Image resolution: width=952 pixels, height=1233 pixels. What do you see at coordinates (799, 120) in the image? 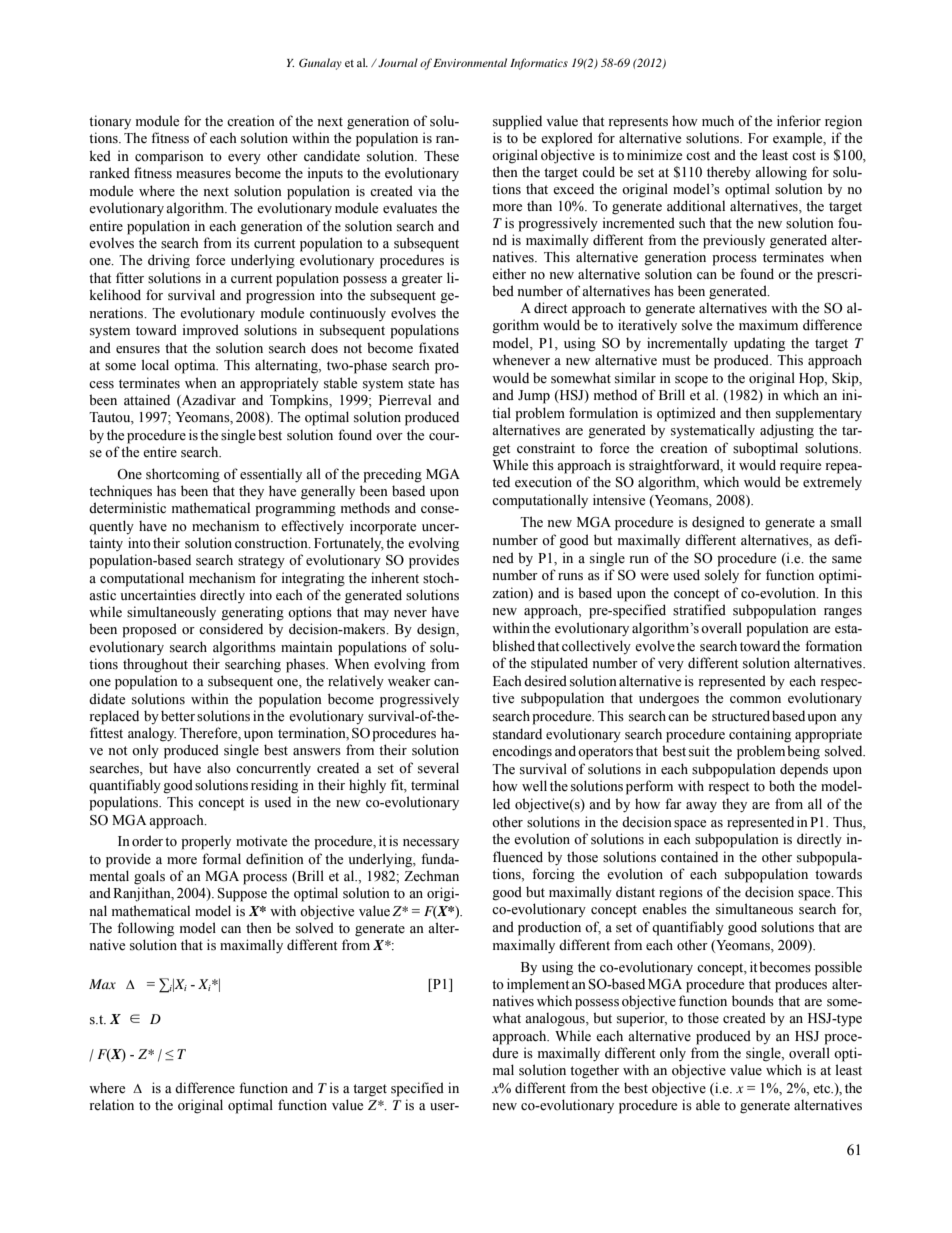
I see `inferior` at bounding box center [799, 120].
